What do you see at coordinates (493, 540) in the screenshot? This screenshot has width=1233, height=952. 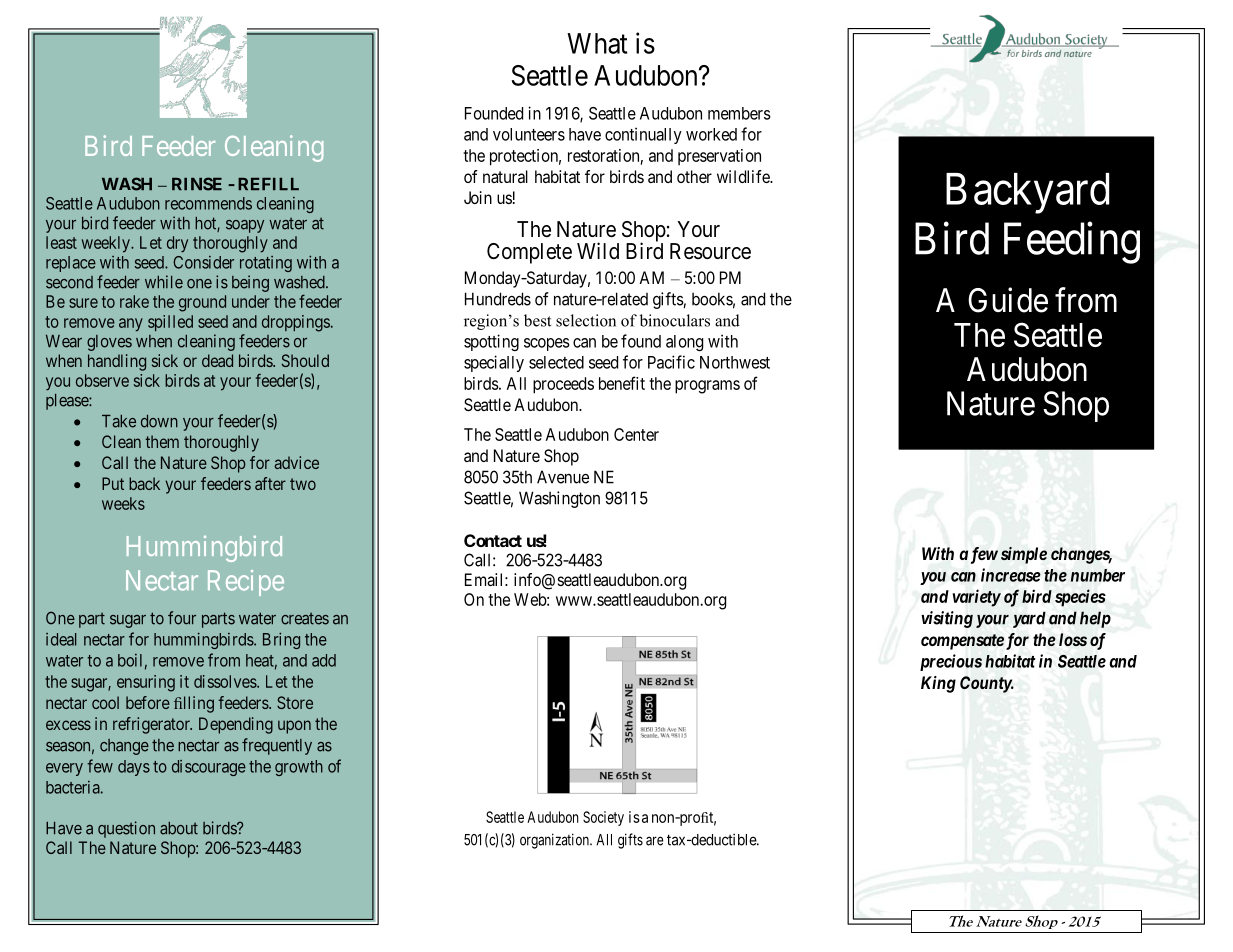 I see `Contact` at bounding box center [493, 540].
